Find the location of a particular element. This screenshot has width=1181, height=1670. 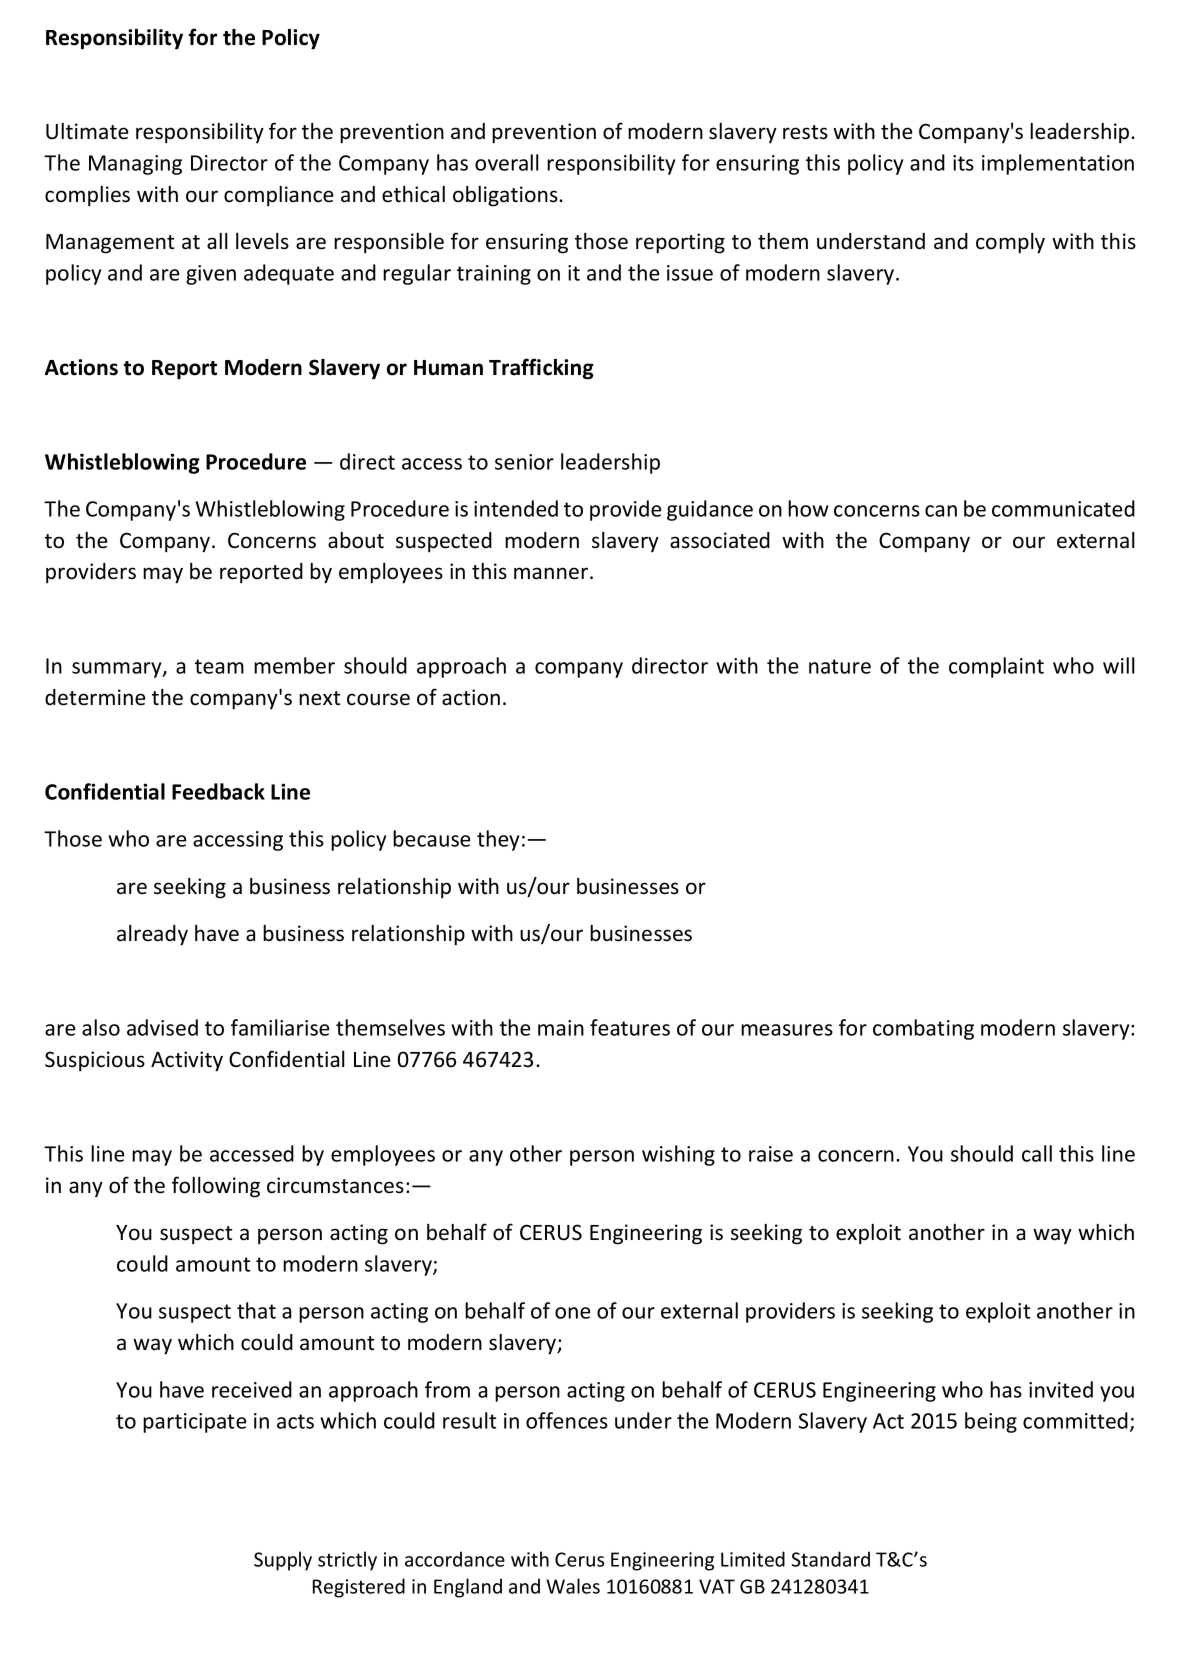

following is located at coordinates (216, 1187).
